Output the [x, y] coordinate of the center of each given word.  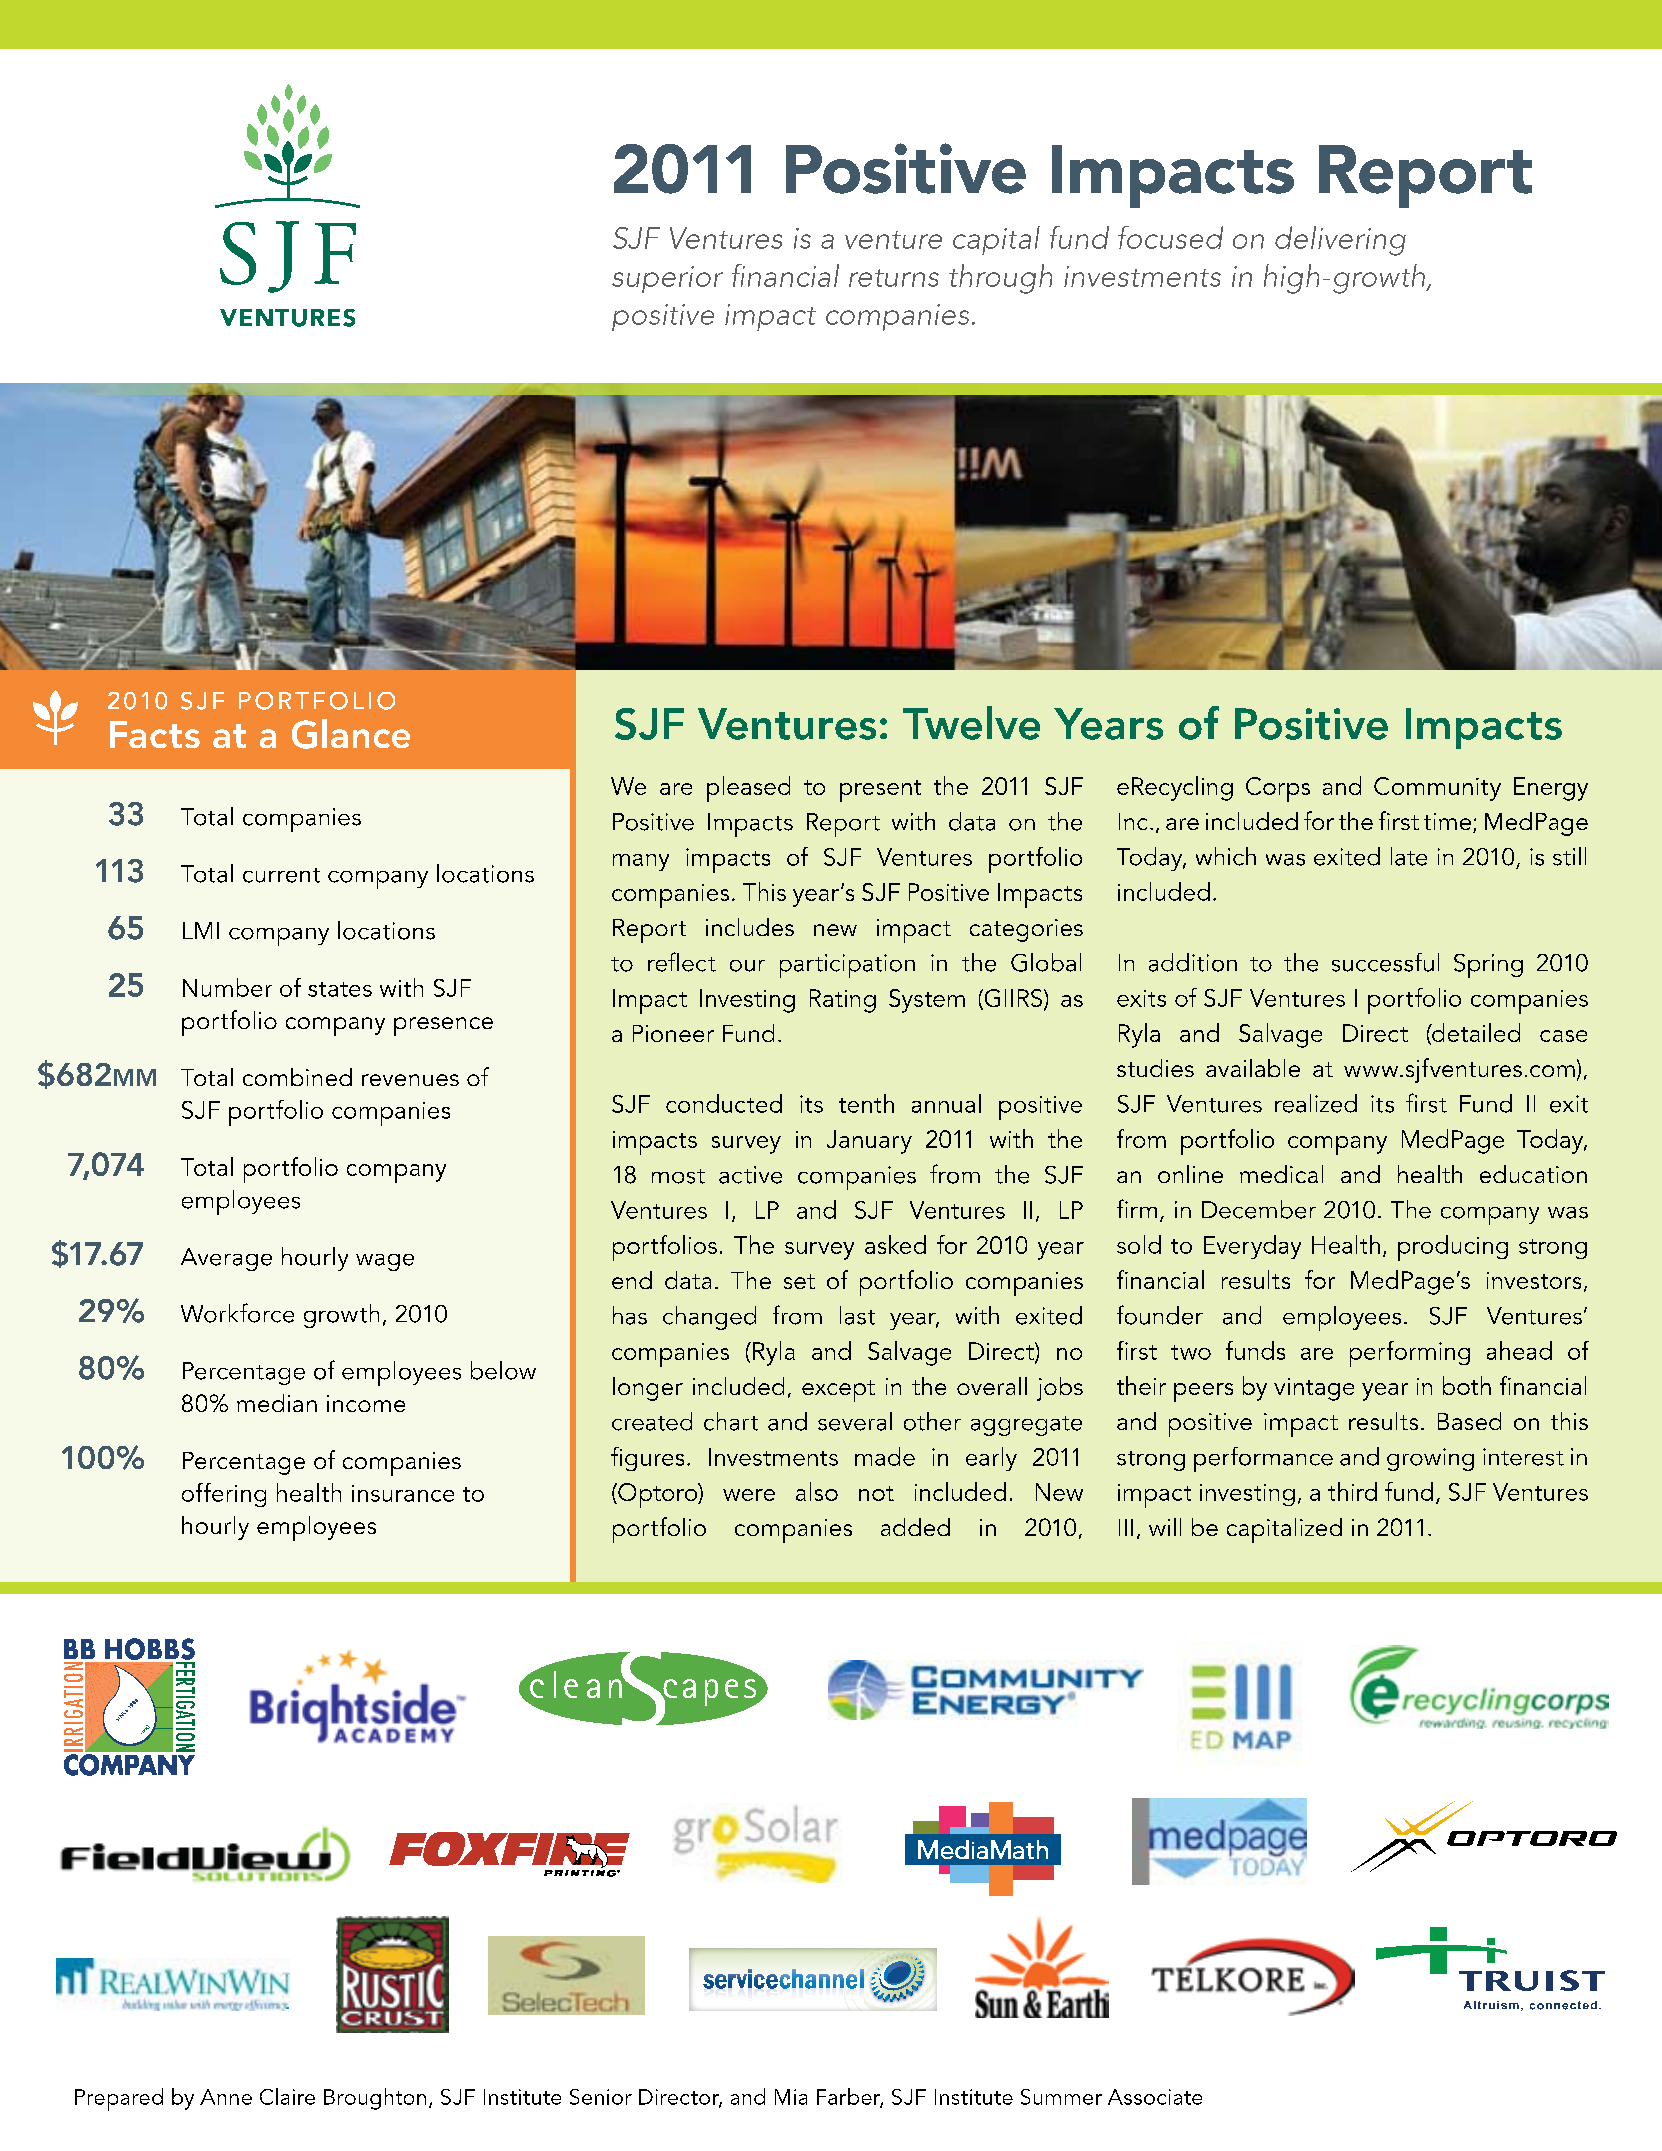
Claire [287, 2096]
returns [894, 278]
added [915, 1527]
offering [224, 1495]
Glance [351, 734]
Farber [850, 2097]
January [869, 1142]
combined [297, 1077]
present [880, 791]
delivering [1340, 241]
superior [667, 279]
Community [1437, 789]
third [1352, 1491]
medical [1281, 1174]
